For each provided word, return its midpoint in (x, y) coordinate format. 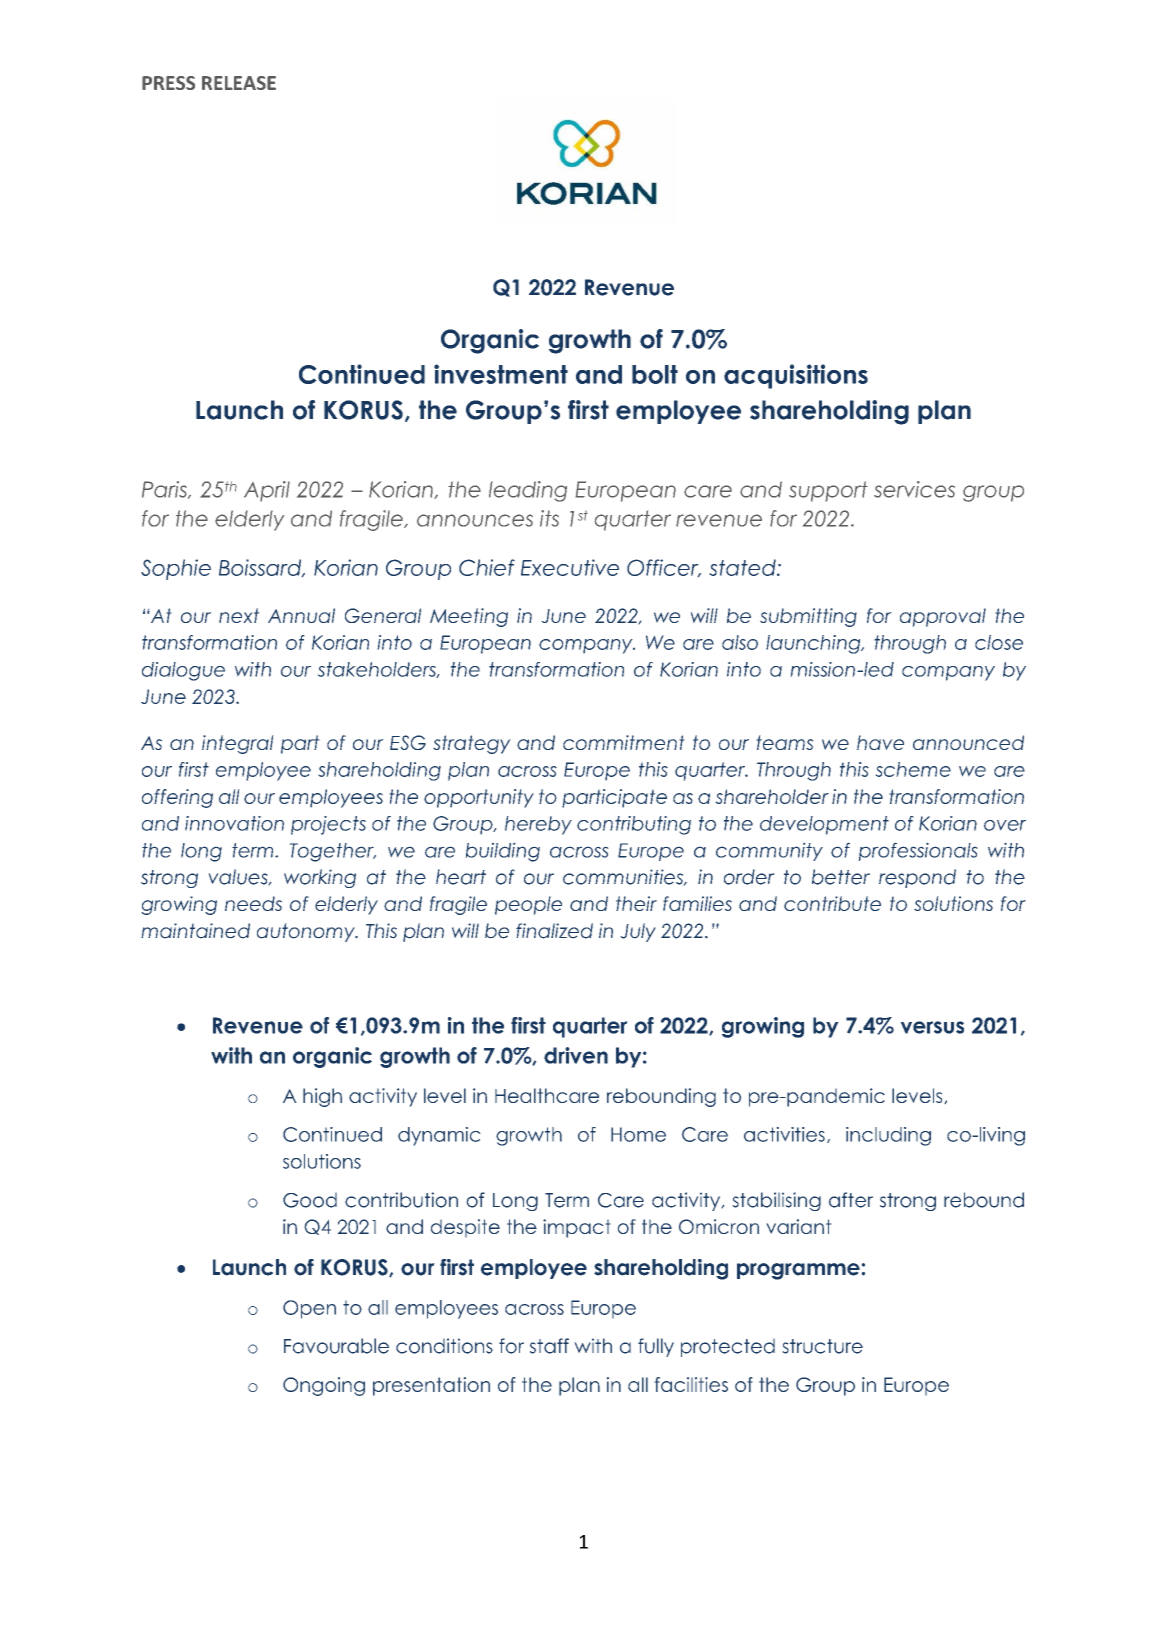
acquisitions (796, 376)
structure (822, 1346)
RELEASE (239, 83)
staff (549, 1346)
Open (309, 1309)
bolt (655, 374)
